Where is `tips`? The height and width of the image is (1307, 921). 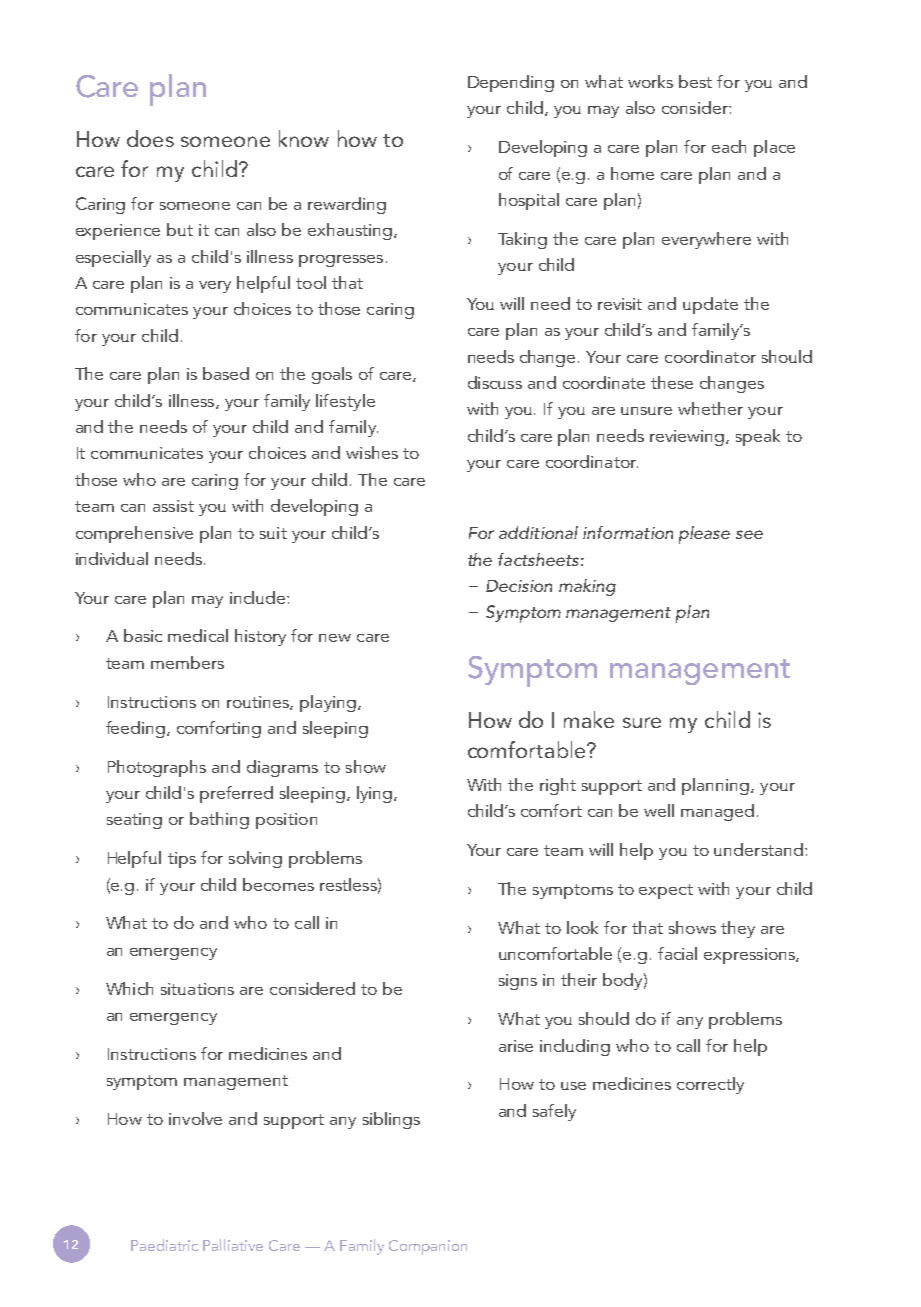
tips is located at coordinates (182, 860).
